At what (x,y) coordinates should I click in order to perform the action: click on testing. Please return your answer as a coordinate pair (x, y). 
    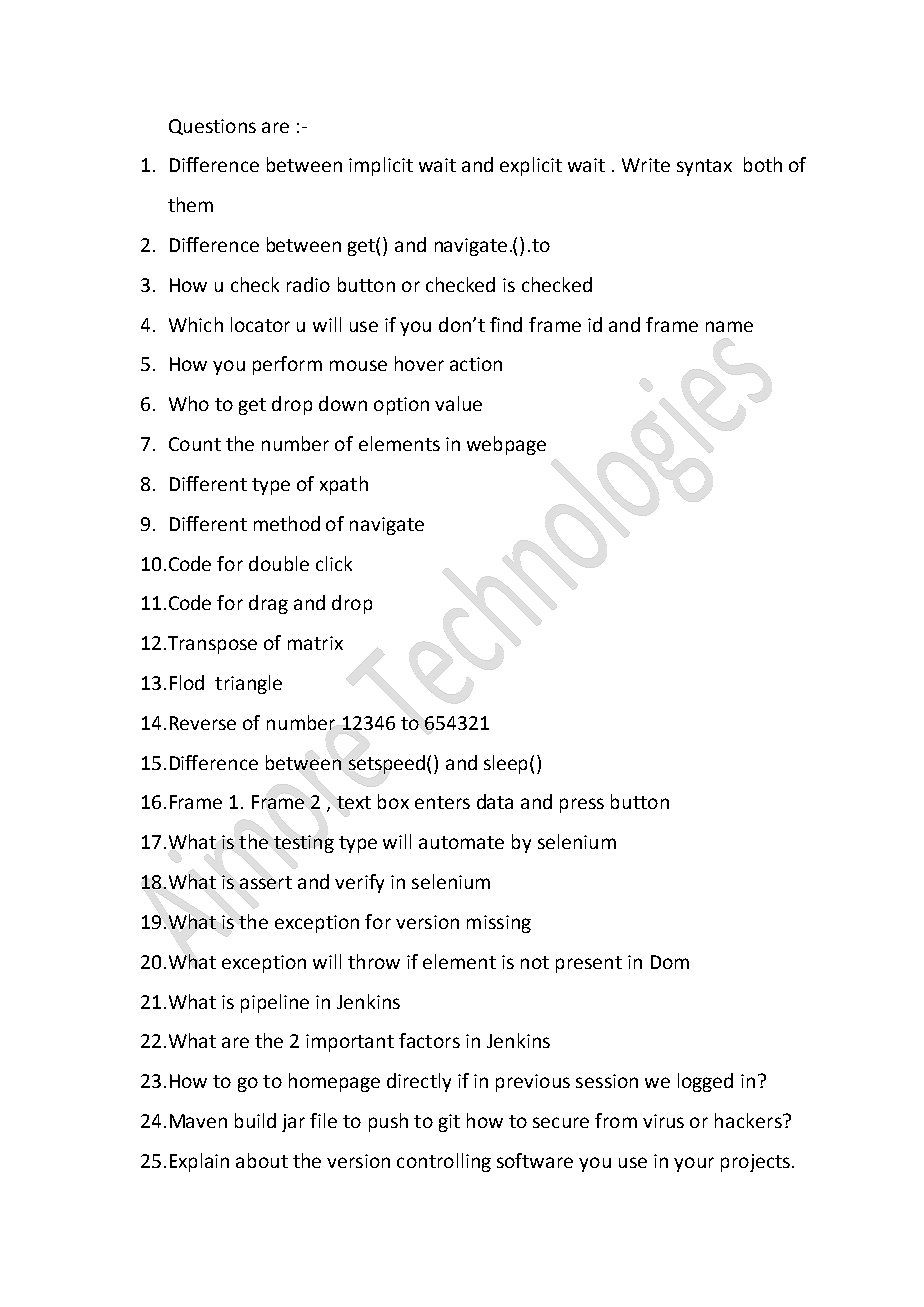
    Looking at the image, I should click on (304, 844).
